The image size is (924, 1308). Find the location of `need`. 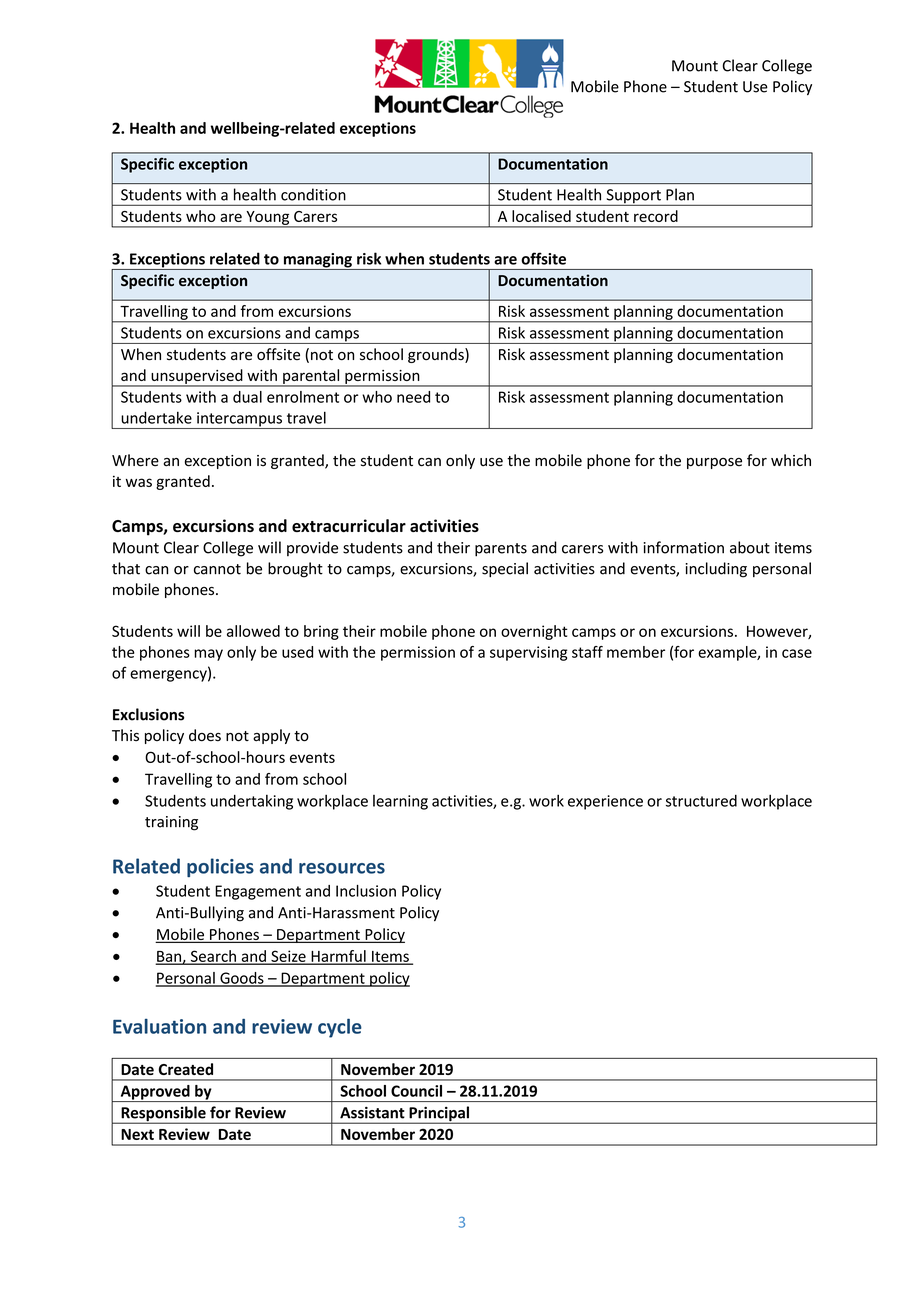

need is located at coordinates (413, 397).
